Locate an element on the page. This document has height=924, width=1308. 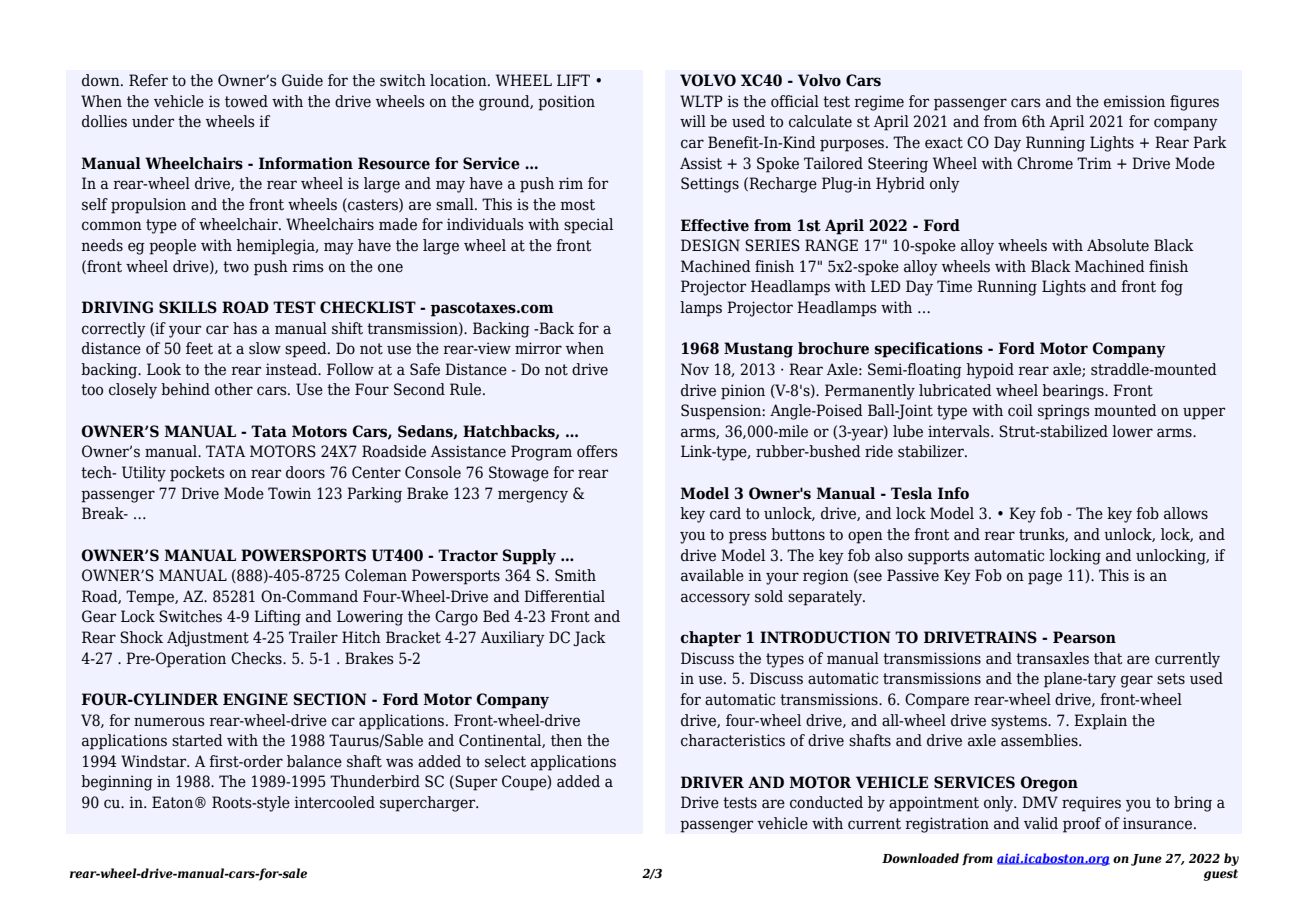
will is located at coordinates (693, 121).
